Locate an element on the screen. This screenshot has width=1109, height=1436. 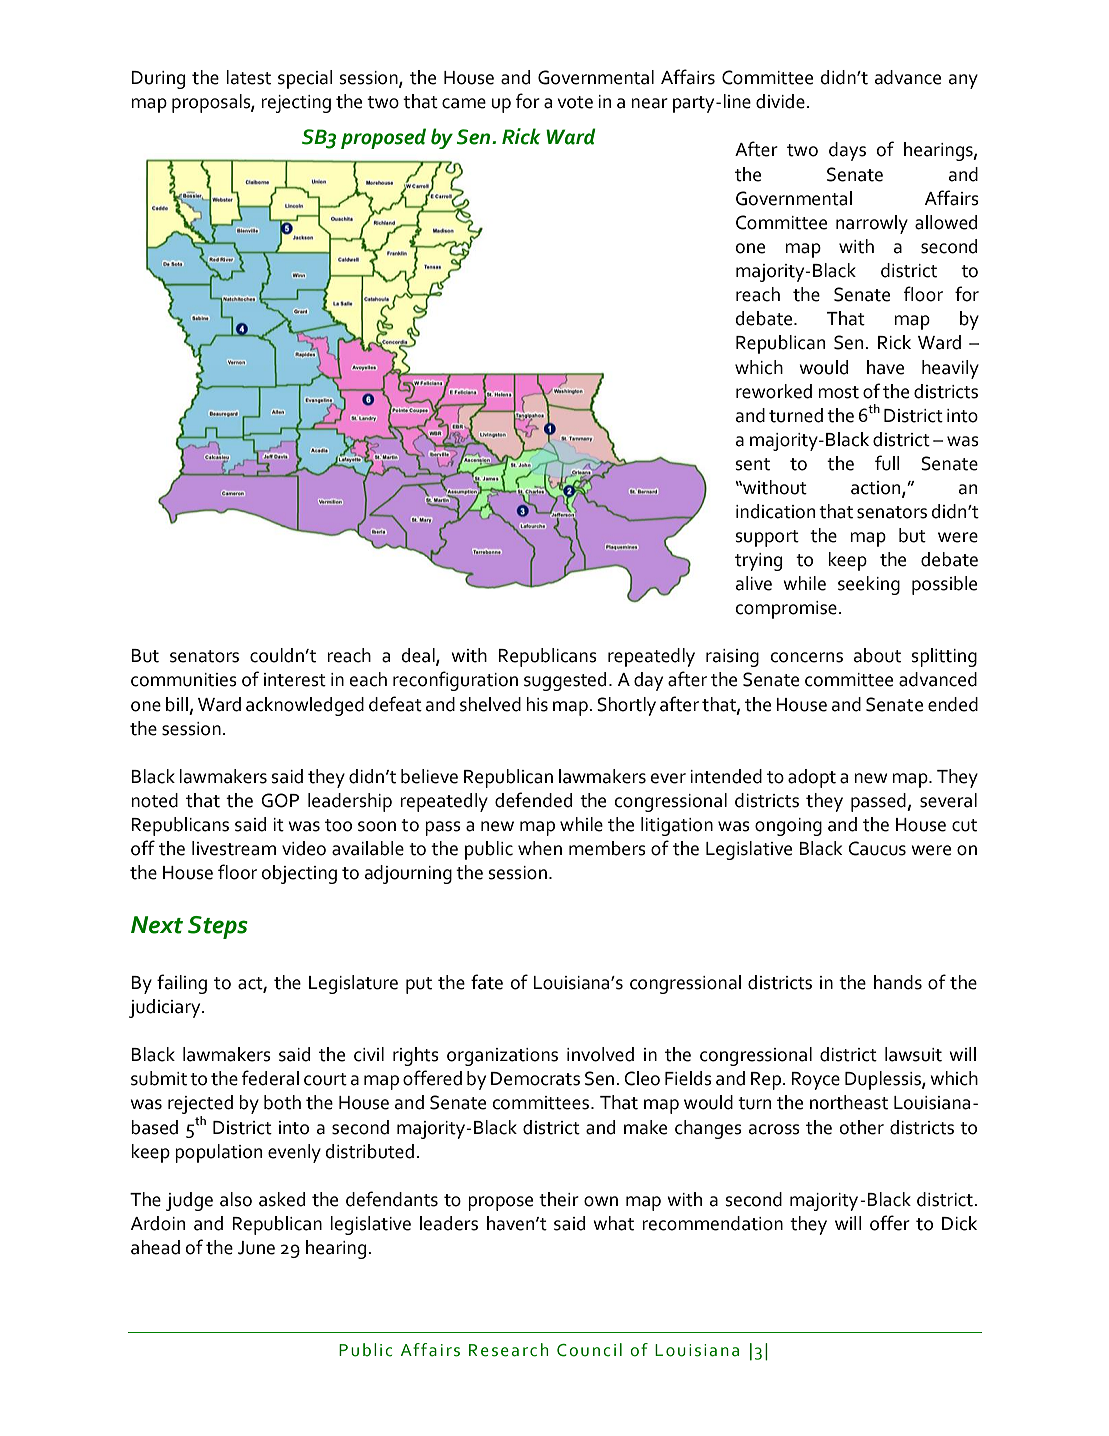
also is located at coordinates (236, 1199).
